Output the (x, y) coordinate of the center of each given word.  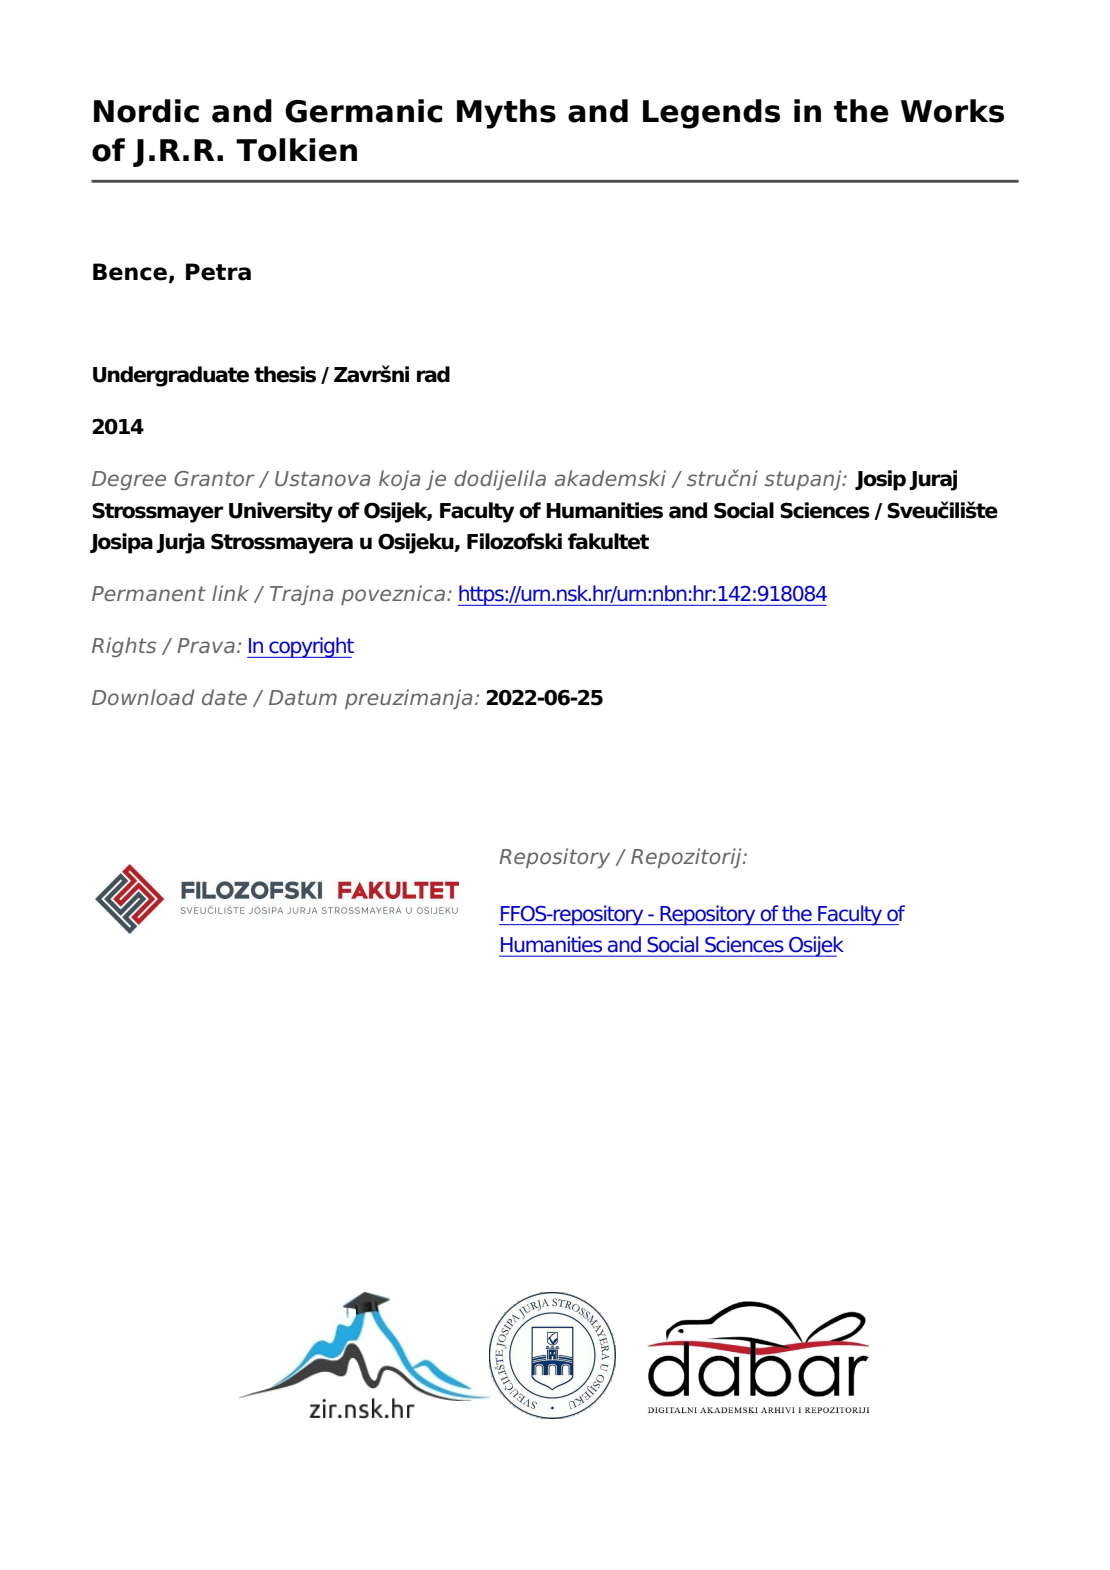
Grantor (214, 478)
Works (952, 111)
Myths (506, 114)
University (281, 512)
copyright (310, 647)
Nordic (146, 111)
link (230, 593)
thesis (285, 374)
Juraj (933, 480)
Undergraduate (171, 376)
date (224, 697)
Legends (711, 114)
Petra (218, 272)
